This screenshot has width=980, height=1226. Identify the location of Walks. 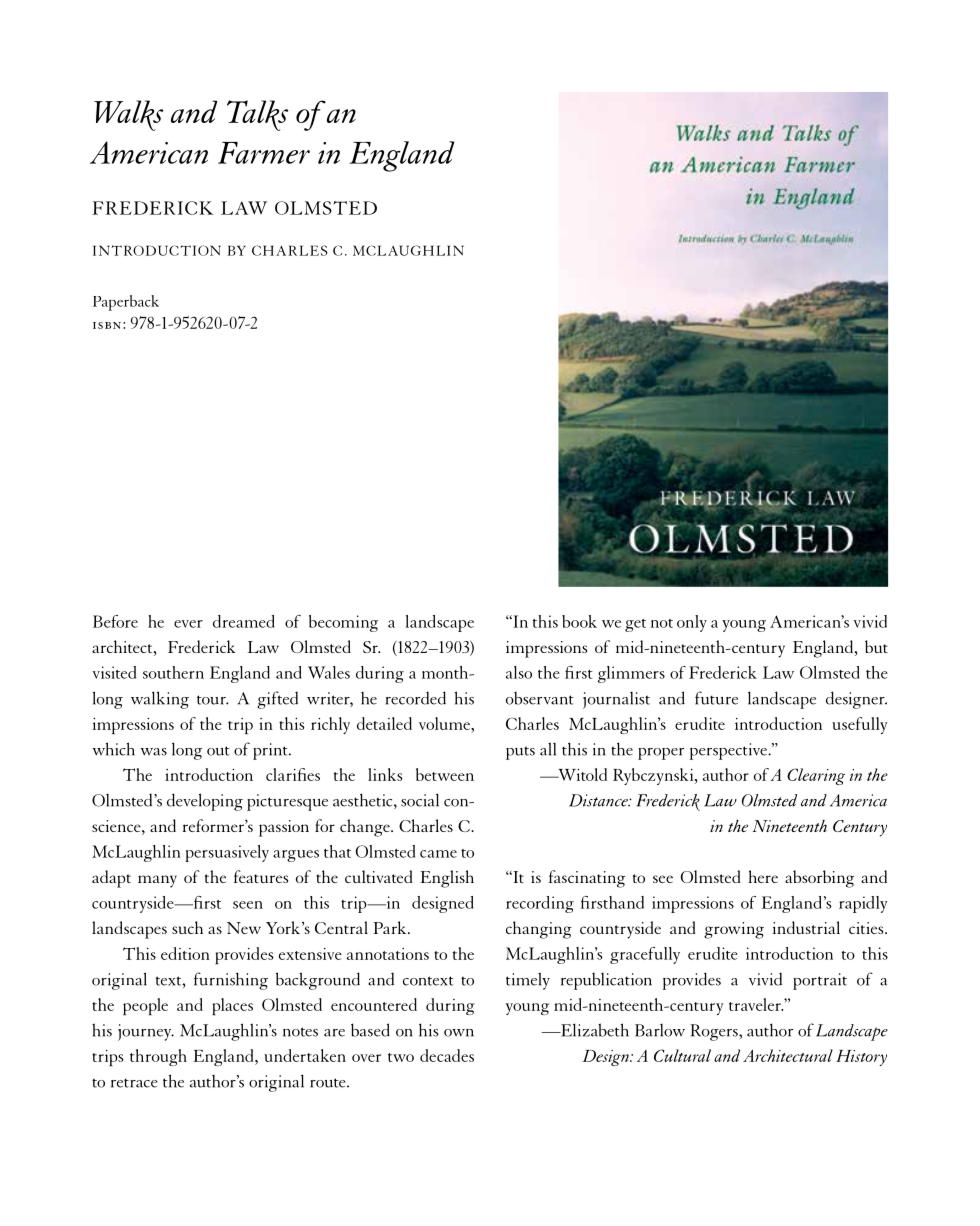
(128, 115).
